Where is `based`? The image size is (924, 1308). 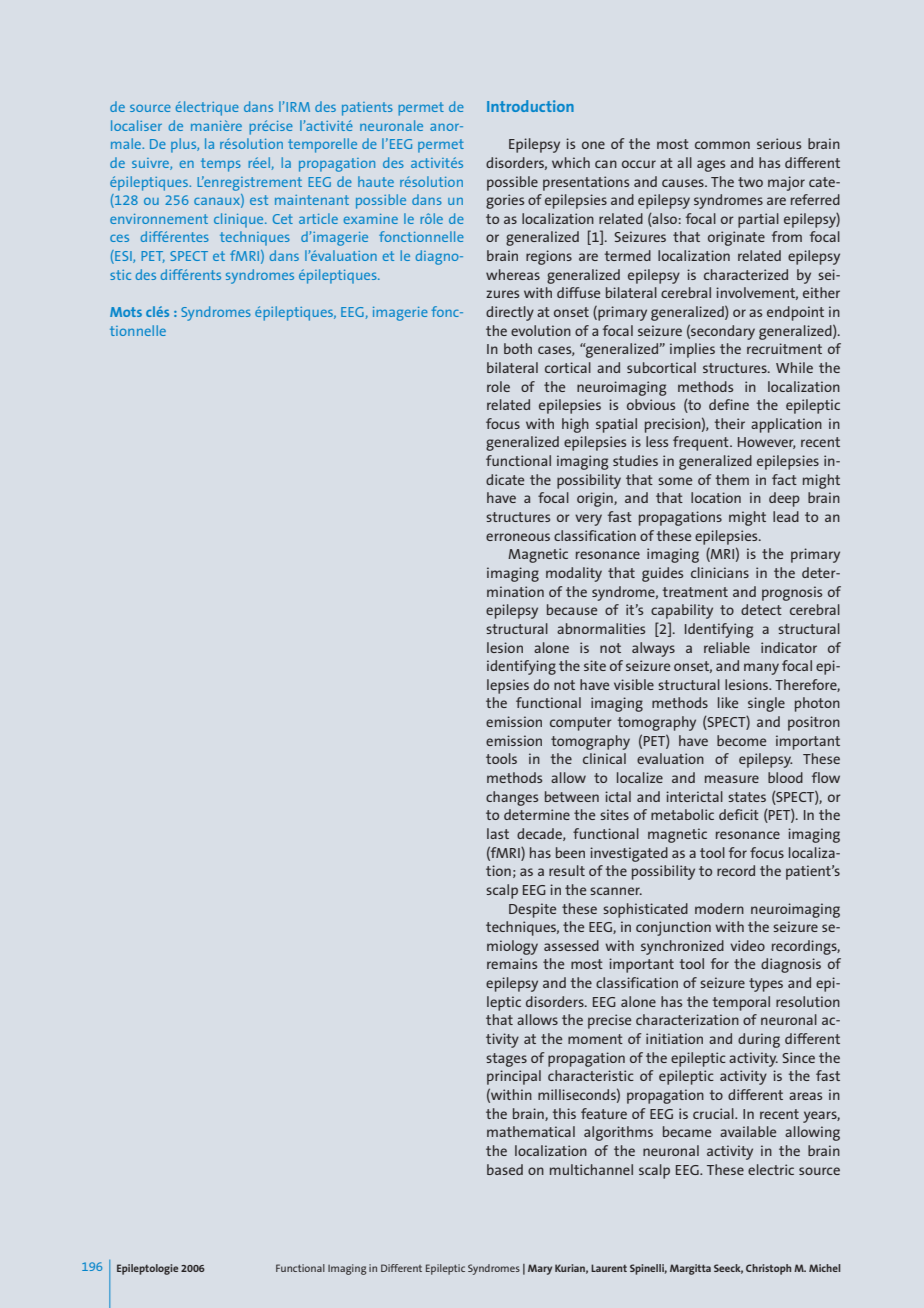
based is located at coordinates (505, 1169).
